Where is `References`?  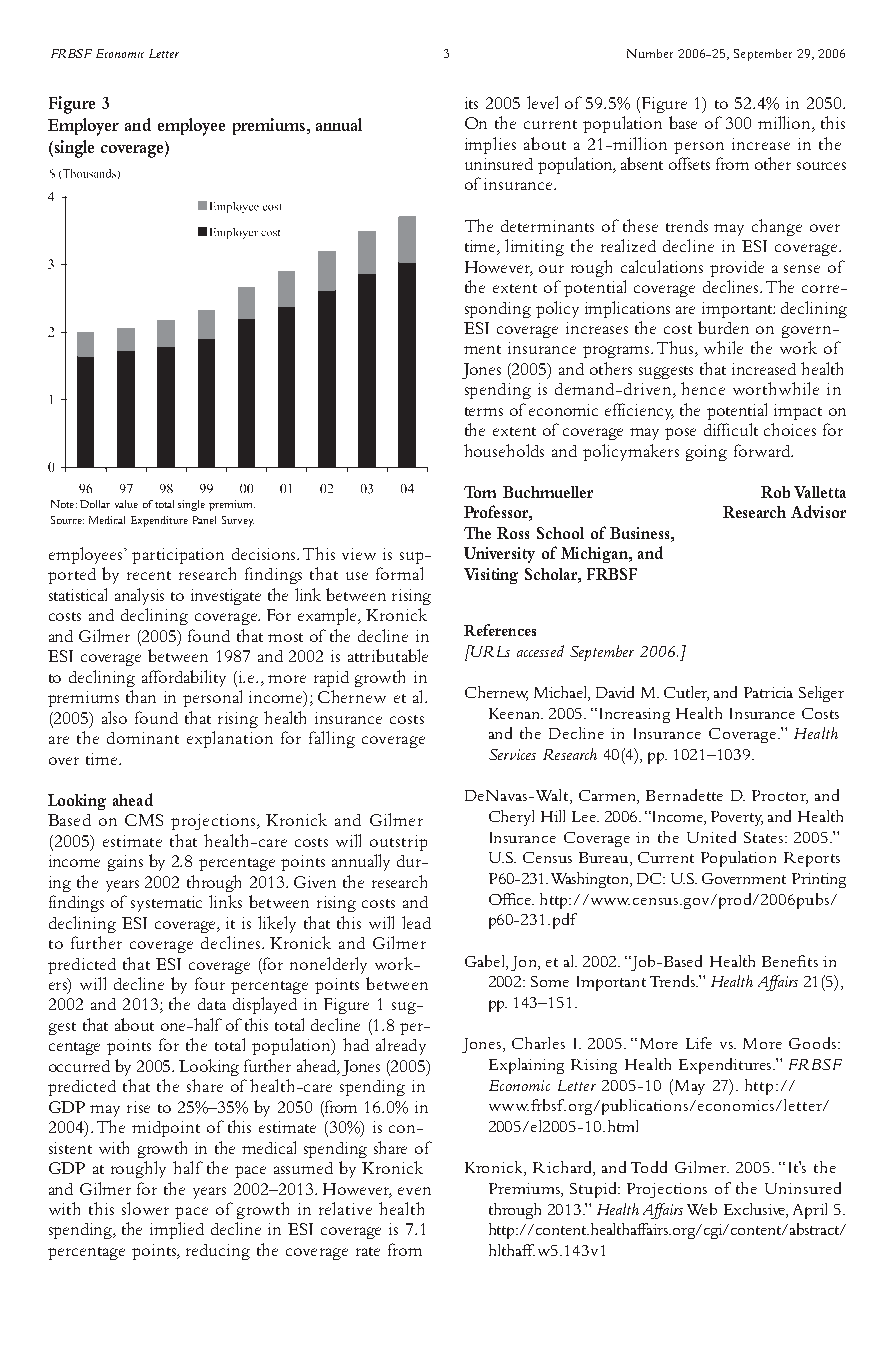 References is located at coordinates (500, 630).
